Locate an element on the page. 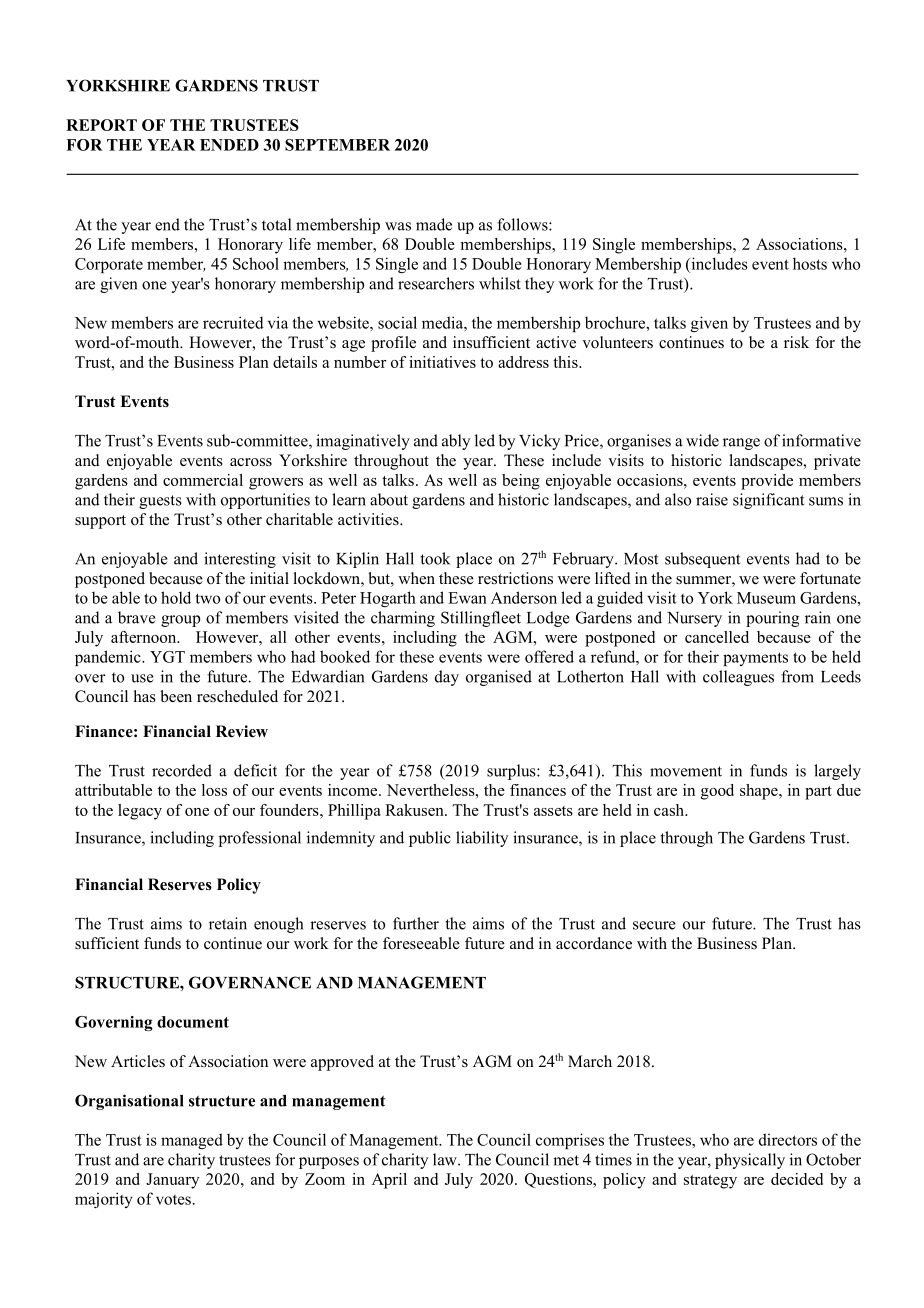 The width and height of the page is (924, 1308). ably is located at coordinates (456, 442).
